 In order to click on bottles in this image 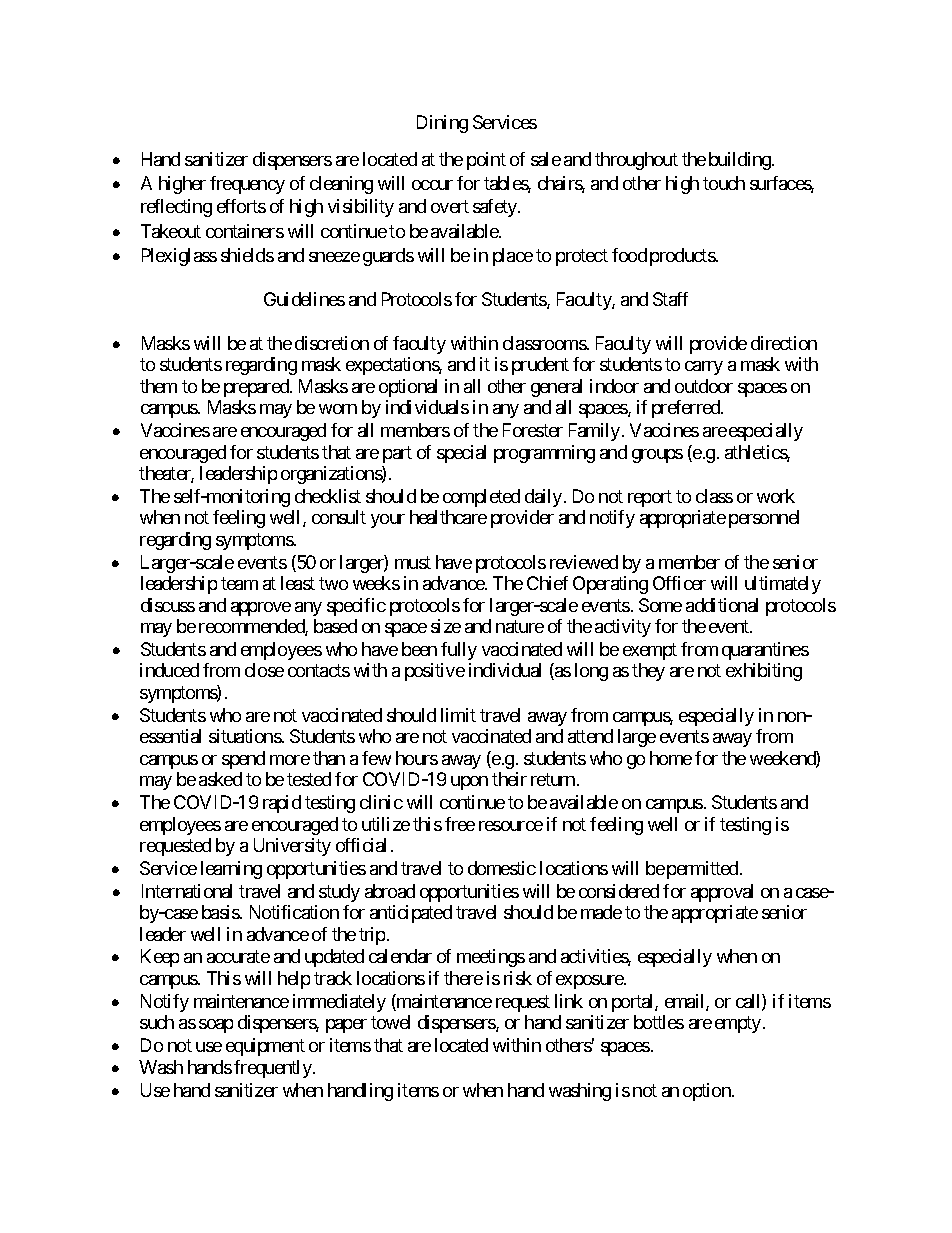, I will do `click(659, 1022)`.
